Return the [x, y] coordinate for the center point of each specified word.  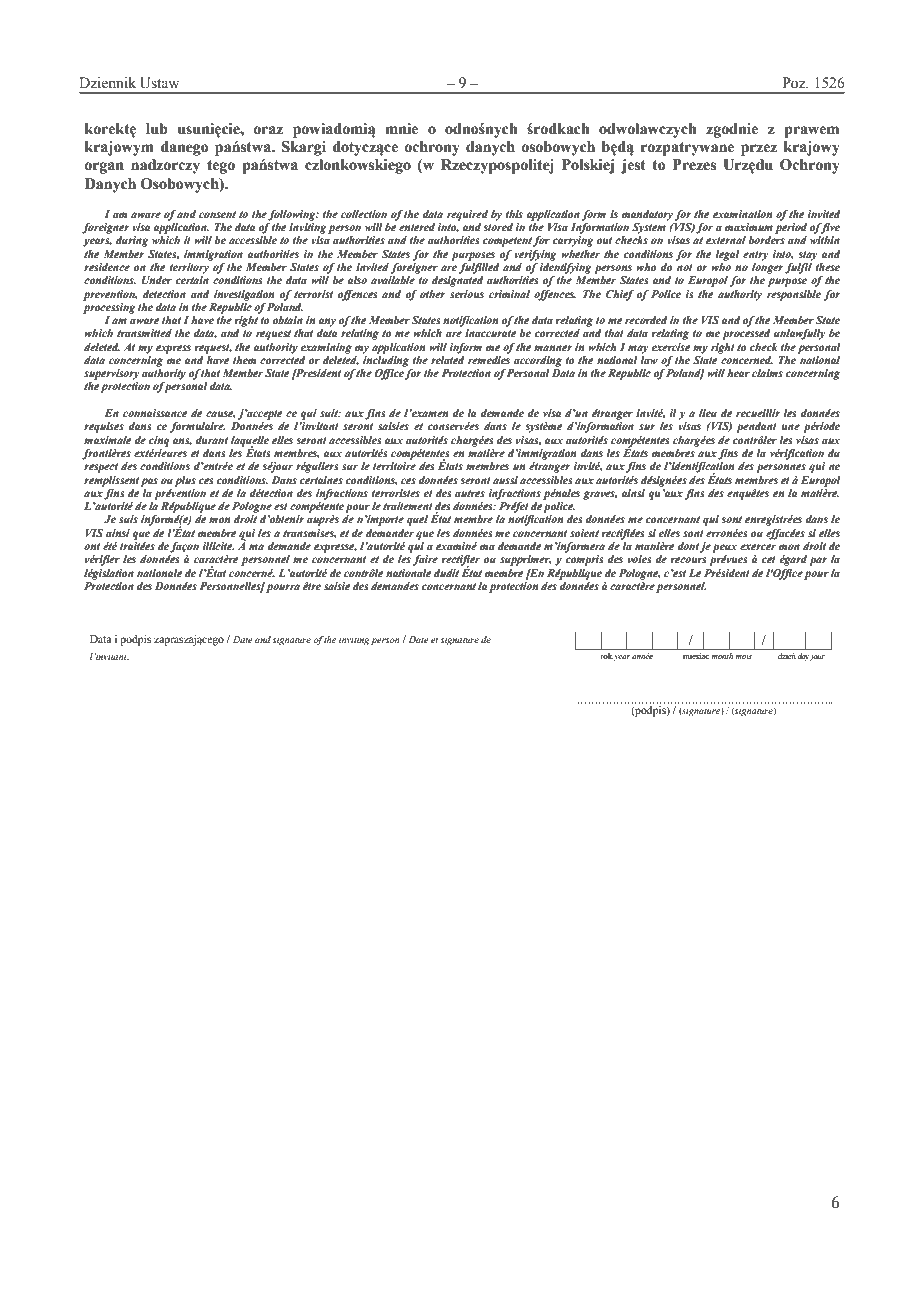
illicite [218, 546]
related [448, 358]
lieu [708, 413]
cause [220, 415]
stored [498, 227]
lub [157, 129]
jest [633, 166]
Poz [795, 83]
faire [425, 560]
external [726, 240]
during [132, 241]
